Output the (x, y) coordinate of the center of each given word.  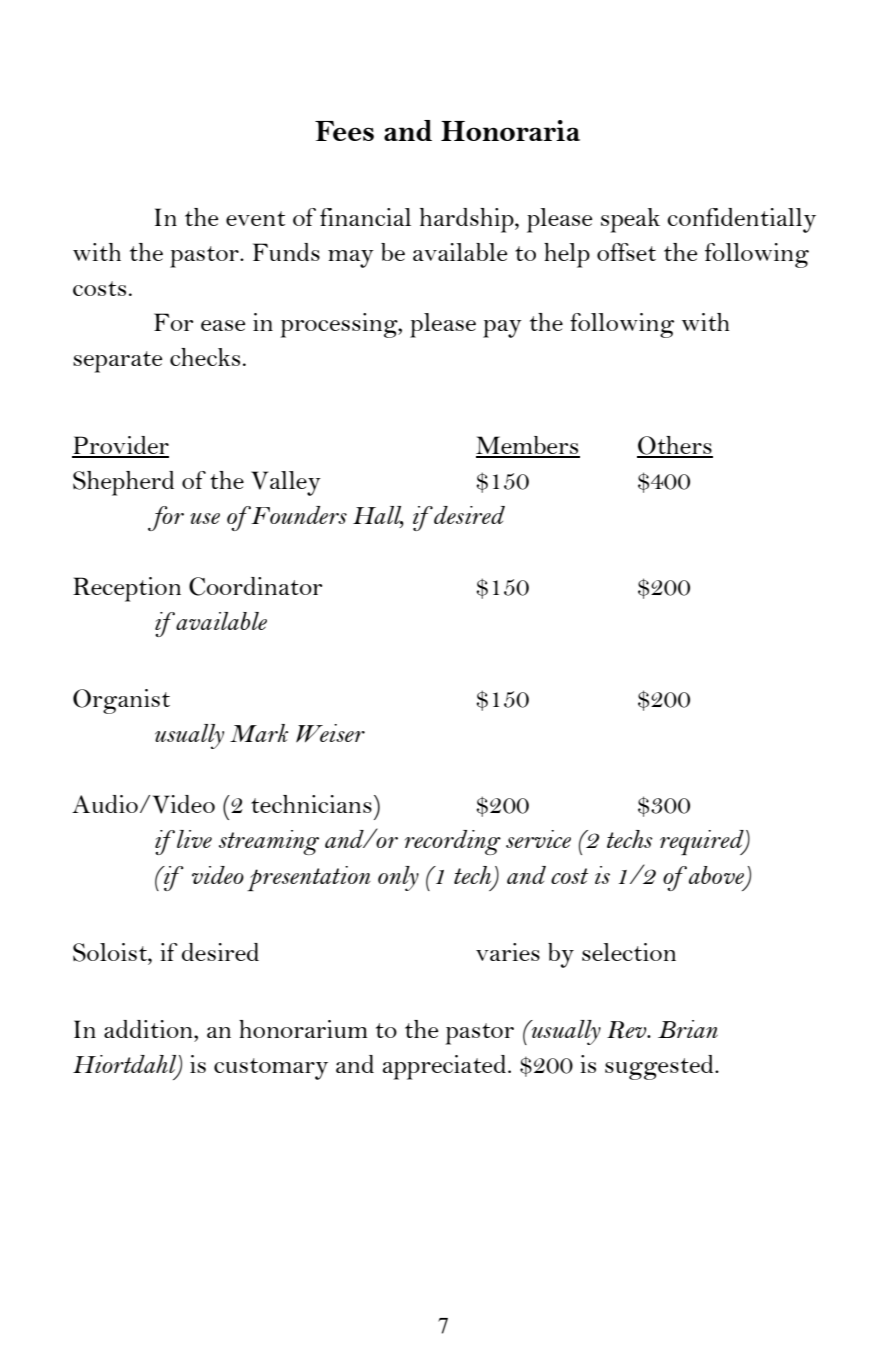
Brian (688, 1029)
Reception (127, 589)
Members (528, 446)
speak (630, 220)
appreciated (444, 1067)
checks (205, 357)
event (255, 218)
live (194, 839)
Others (675, 446)
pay (502, 329)
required (703, 842)
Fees (344, 131)
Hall (378, 516)
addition (149, 1029)
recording (453, 842)
